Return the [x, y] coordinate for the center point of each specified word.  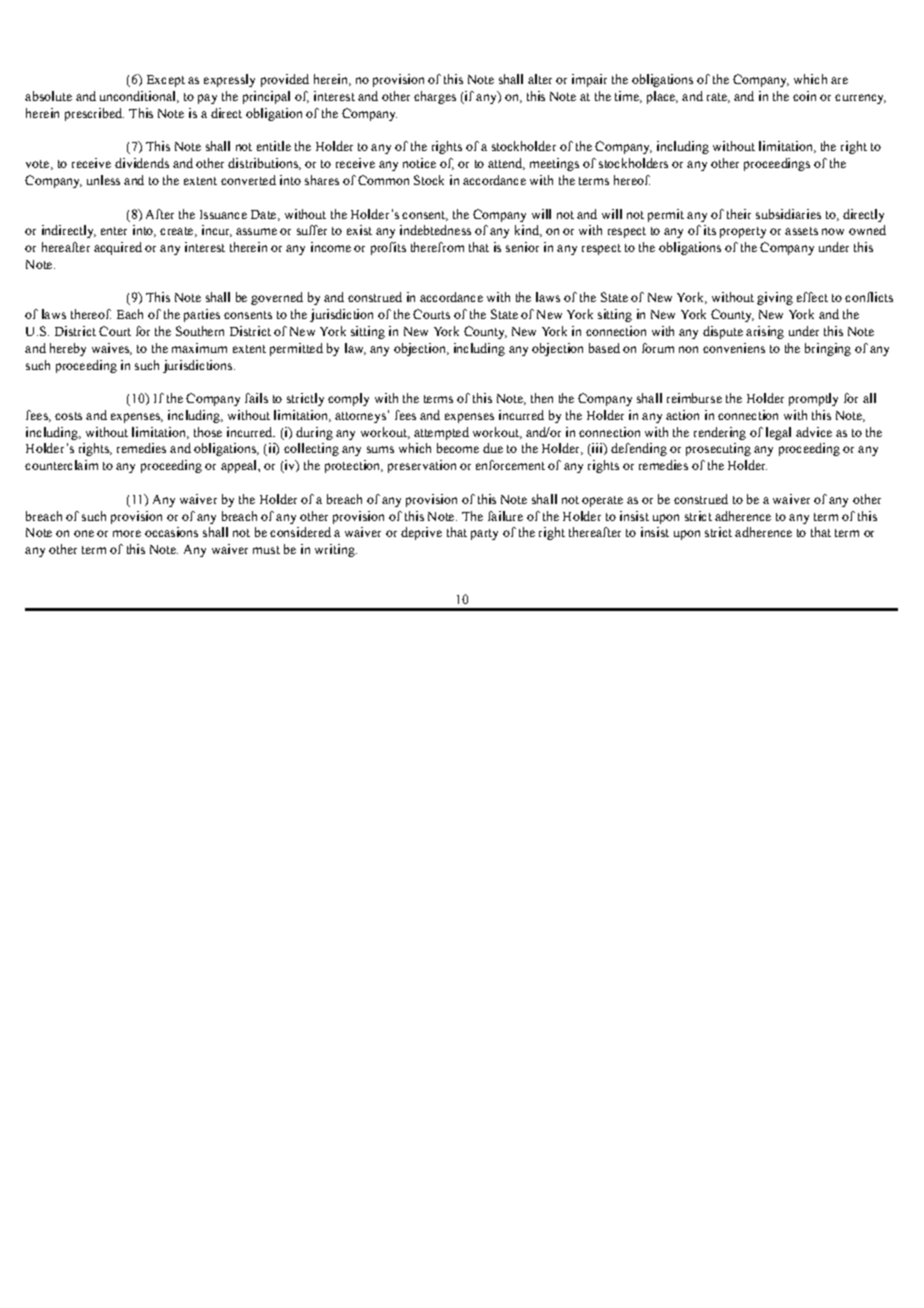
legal [778, 433]
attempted [441, 433]
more [127, 533]
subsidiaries [788, 214]
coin [804, 96]
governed [277, 298]
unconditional [139, 97]
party [484, 534]
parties [202, 315]
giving [775, 298]
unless [103, 180]
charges [435, 97]
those [208, 432]
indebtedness [435, 230]
